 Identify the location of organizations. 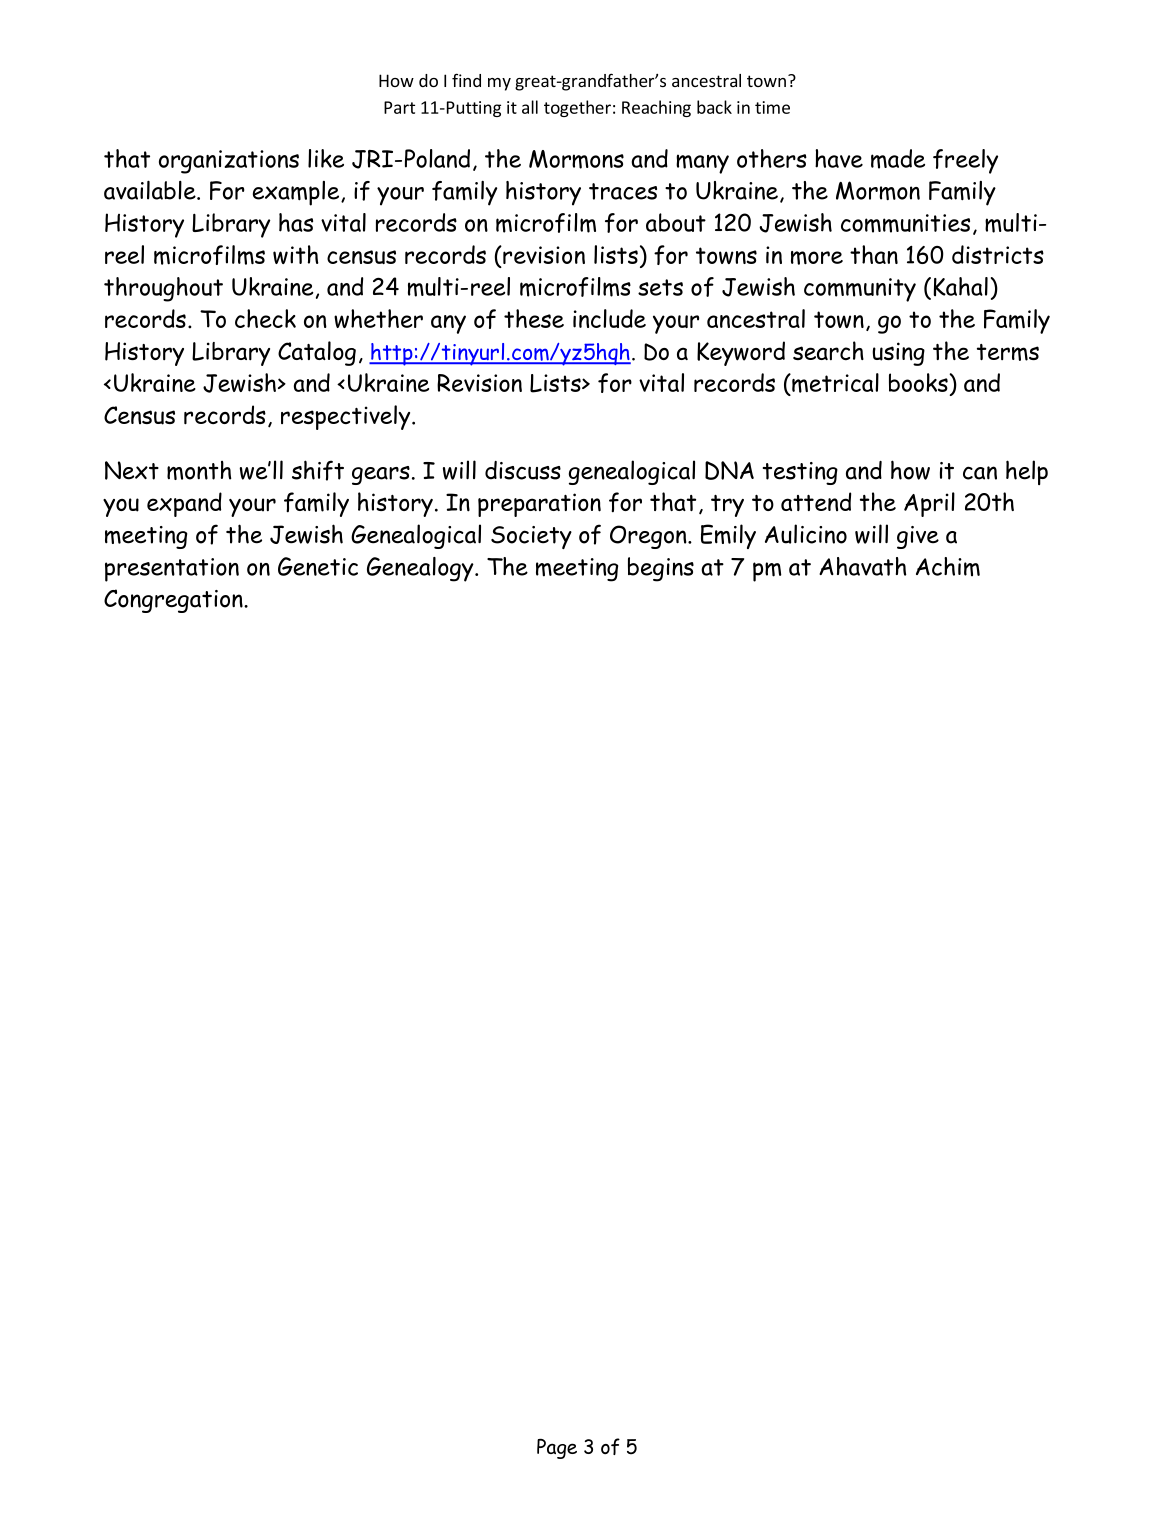
(229, 162).
